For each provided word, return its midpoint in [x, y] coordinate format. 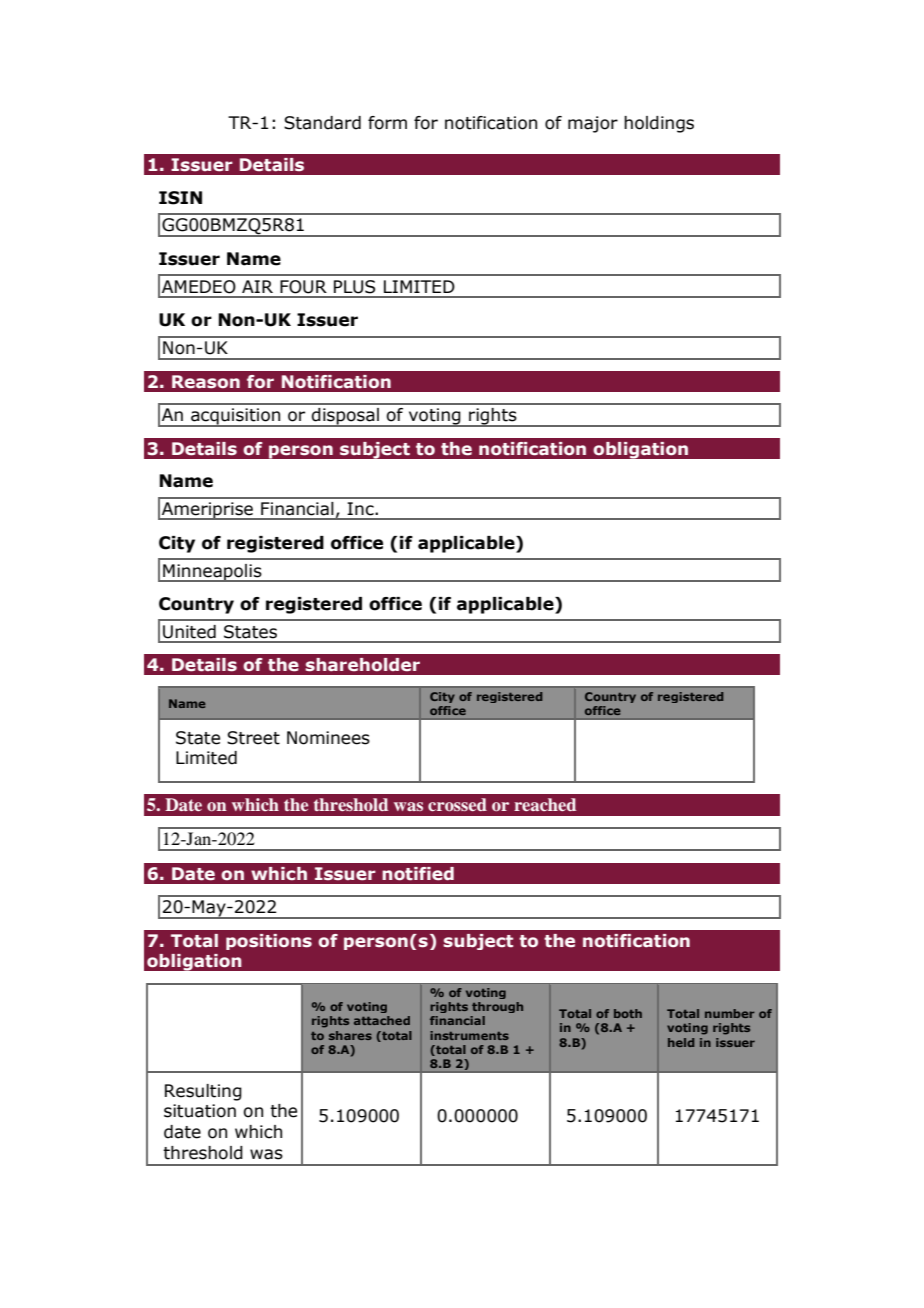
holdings [659, 124]
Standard [322, 123]
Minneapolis [212, 573]
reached [545, 804]
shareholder [362, 665]
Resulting [203, 1092]
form [387, 123]
